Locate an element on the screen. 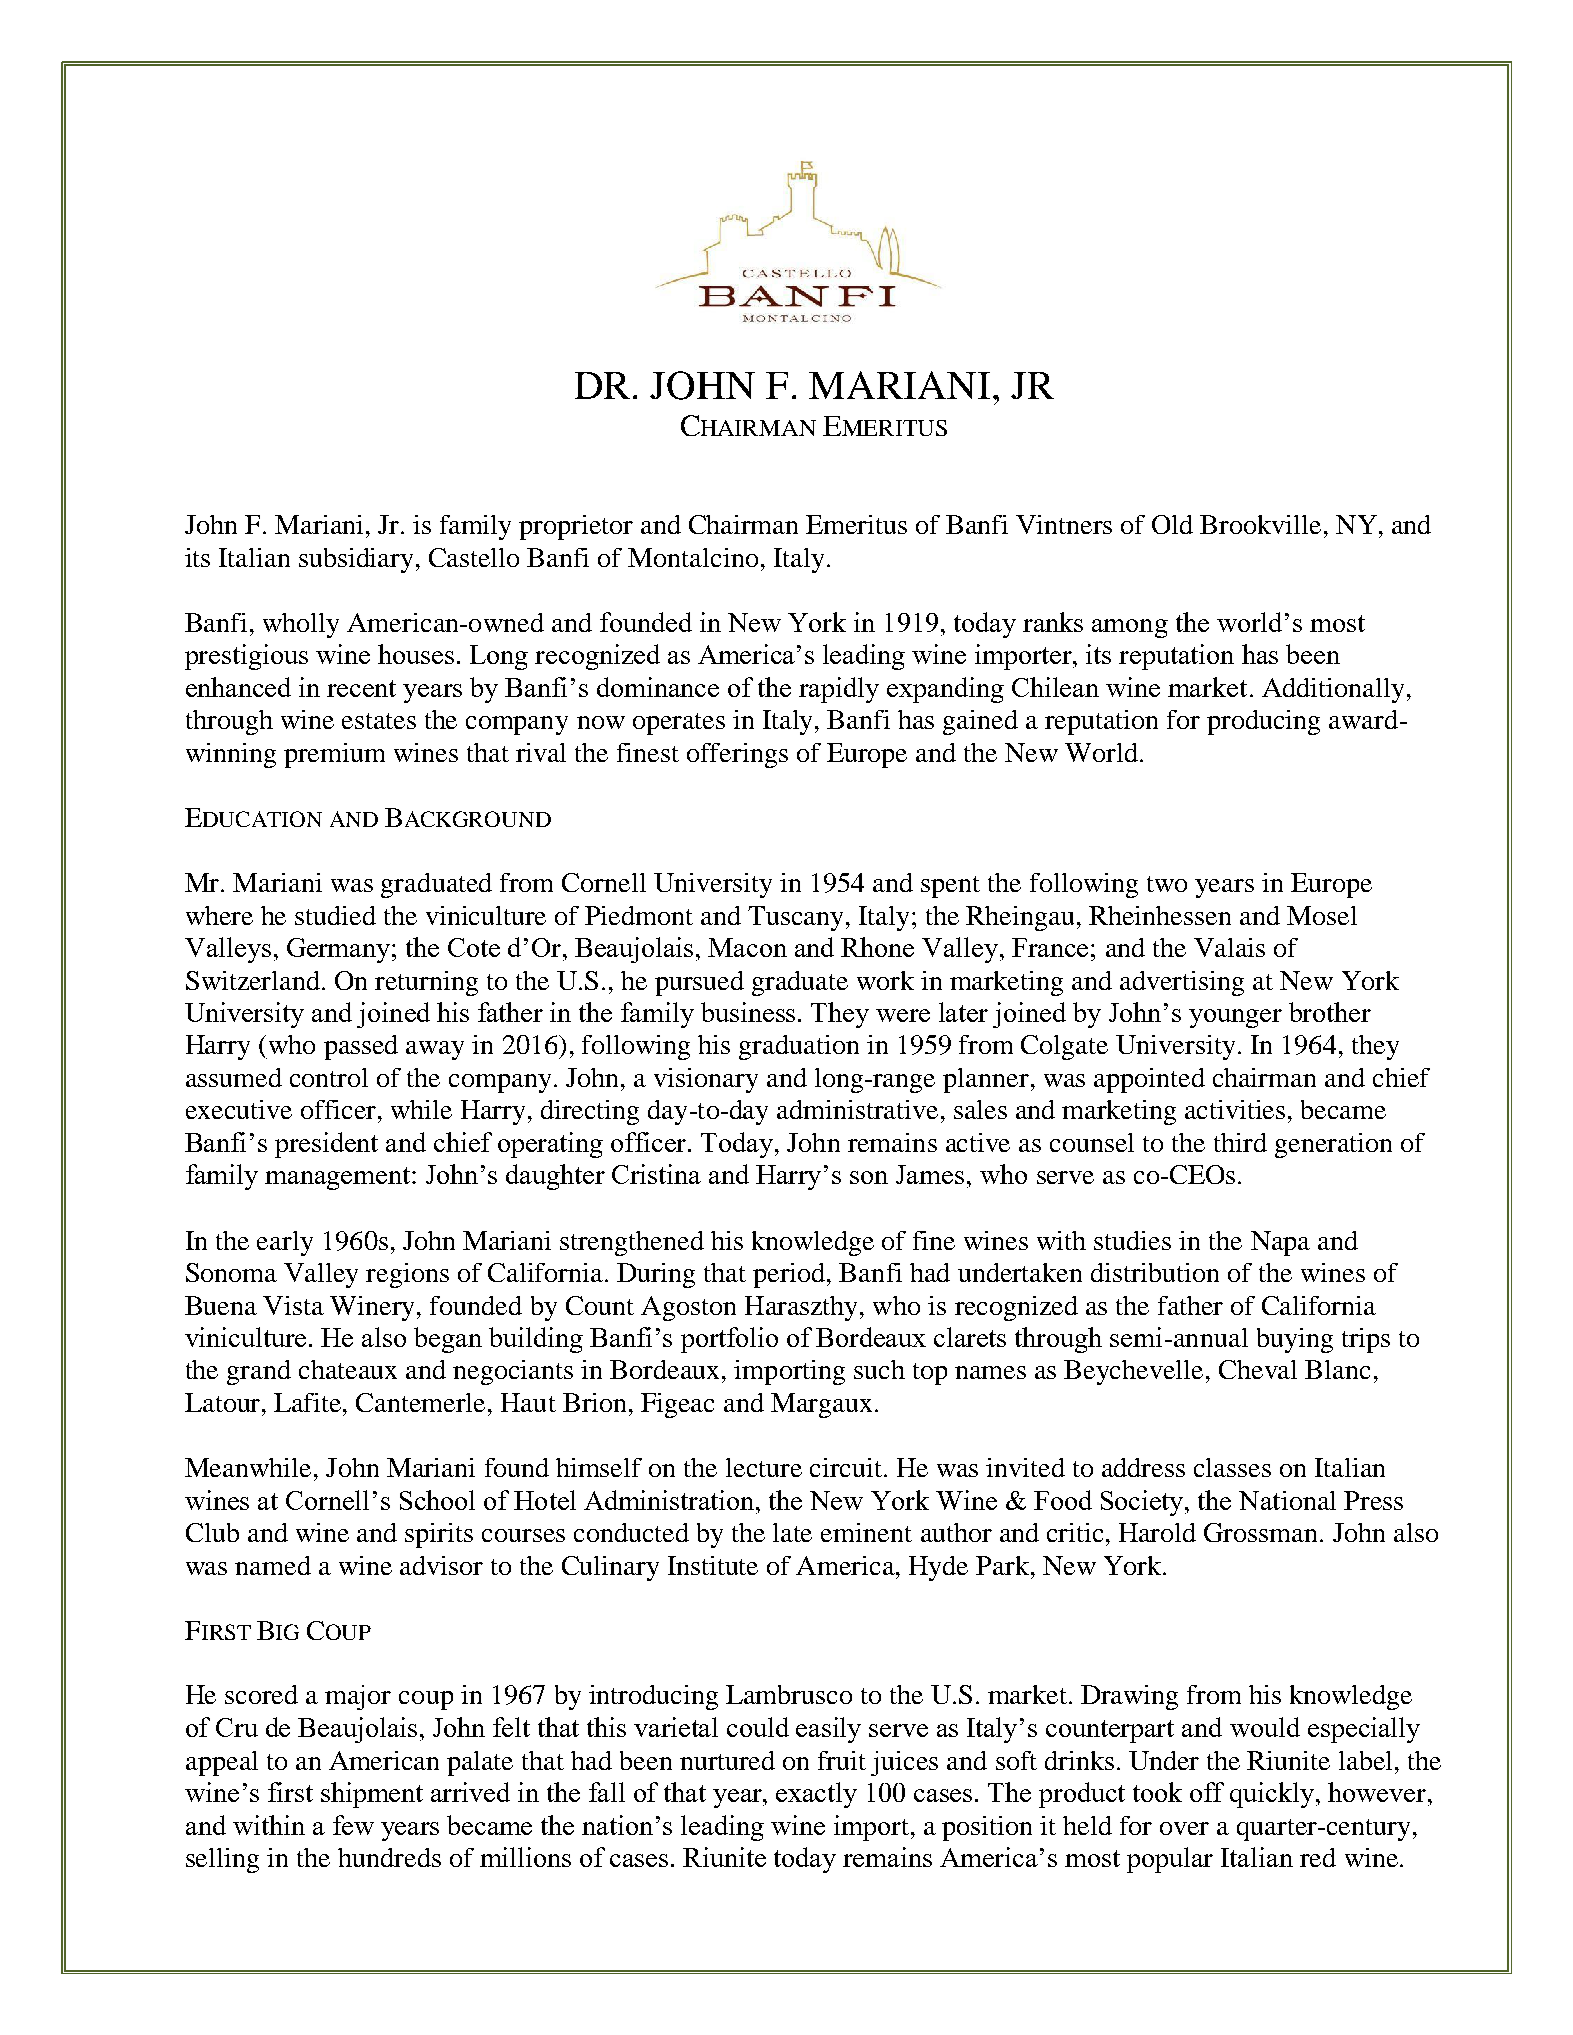 The height and width of the screenshot is (2035, 1573). third is located at coordinates (1240, 1142).
